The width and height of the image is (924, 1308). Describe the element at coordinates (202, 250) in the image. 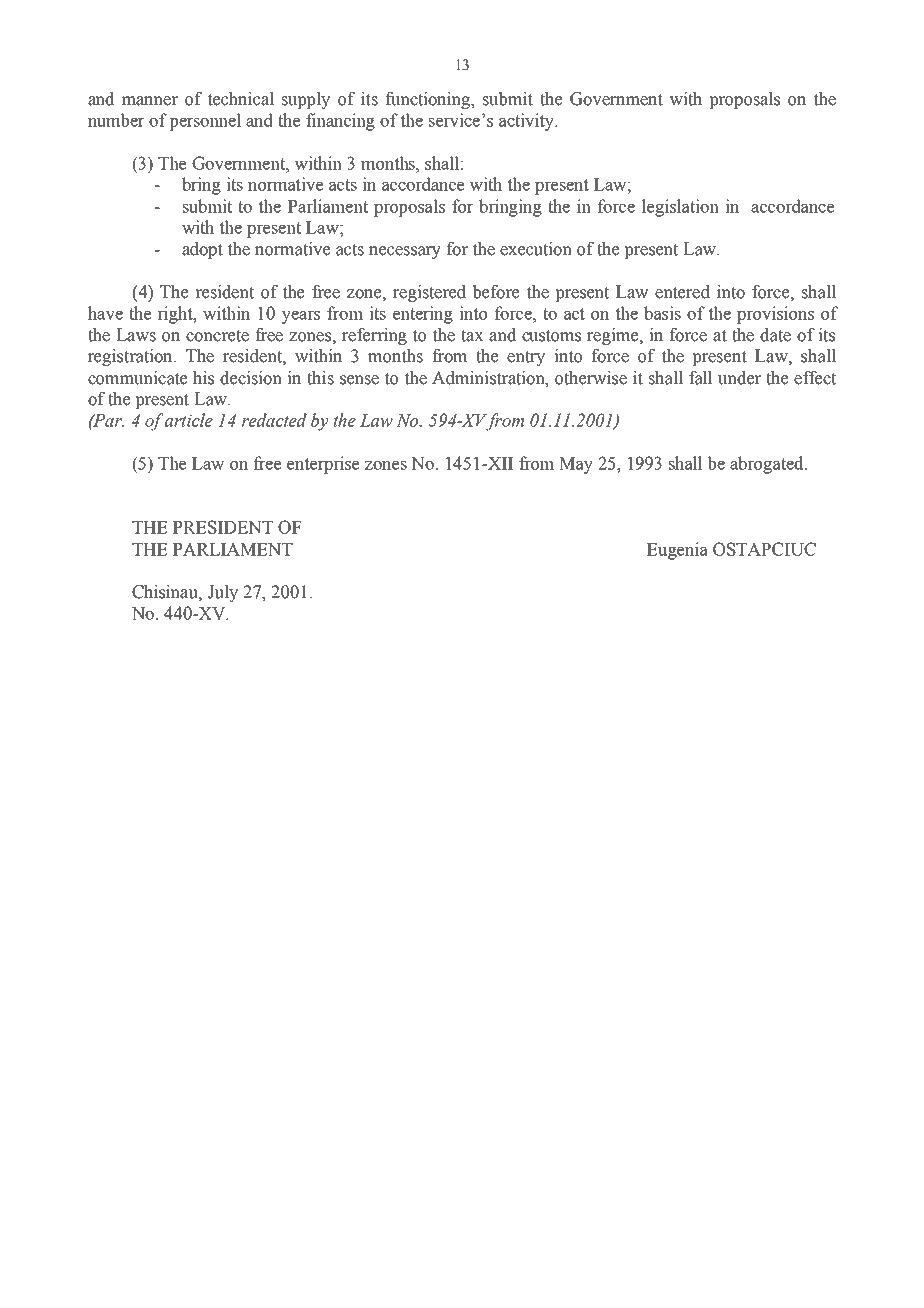

I see `adopt` at that location.
